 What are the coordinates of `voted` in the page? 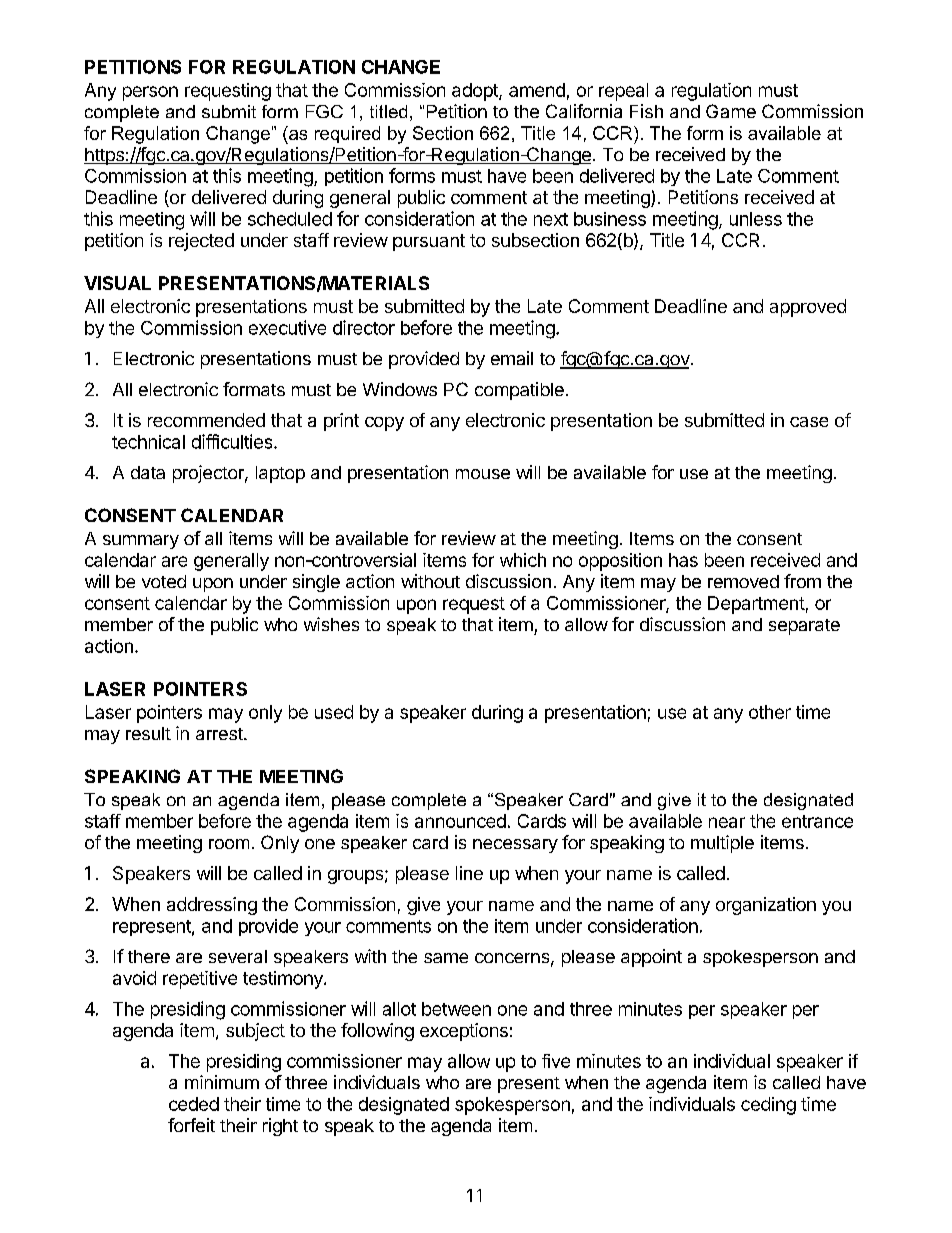 It's located at (164, 581).
